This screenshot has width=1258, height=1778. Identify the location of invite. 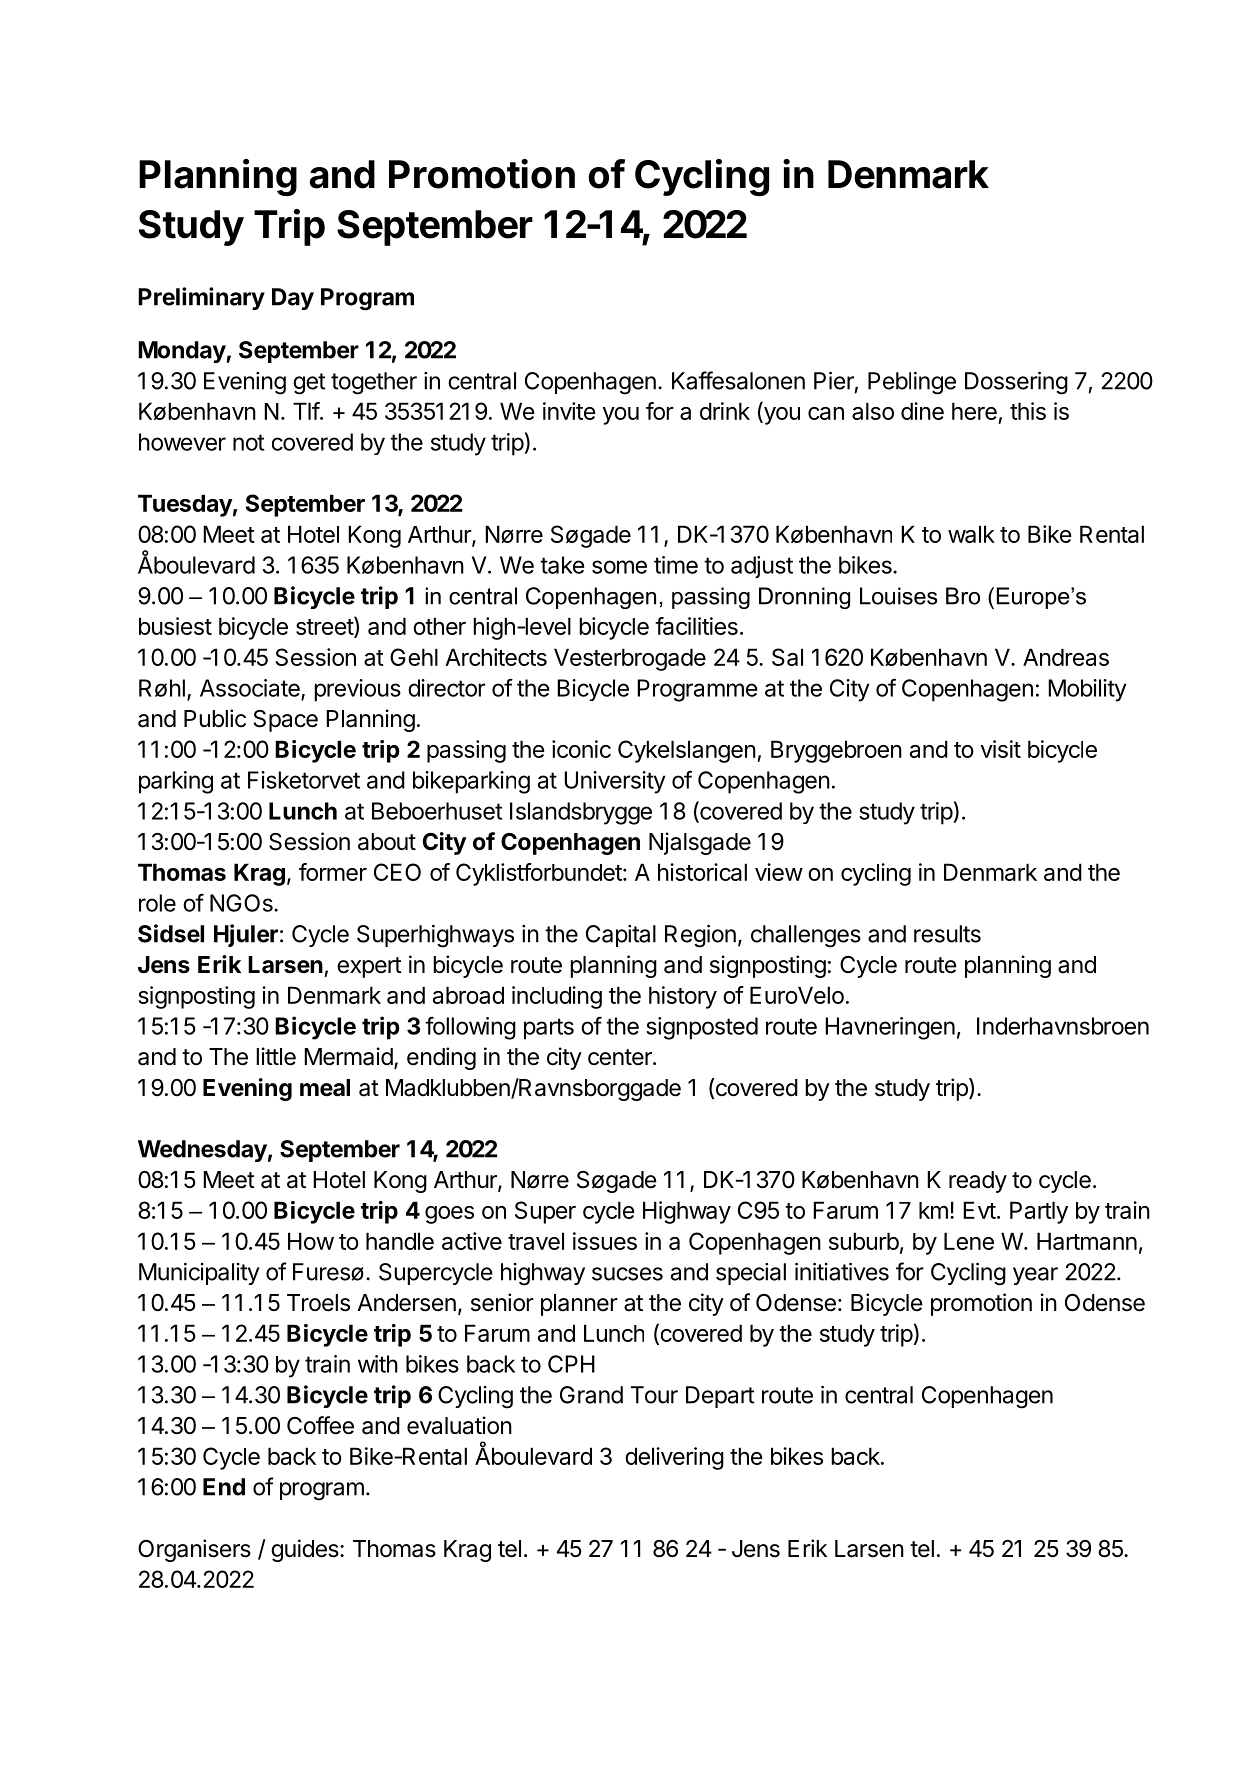
(569, 411).
